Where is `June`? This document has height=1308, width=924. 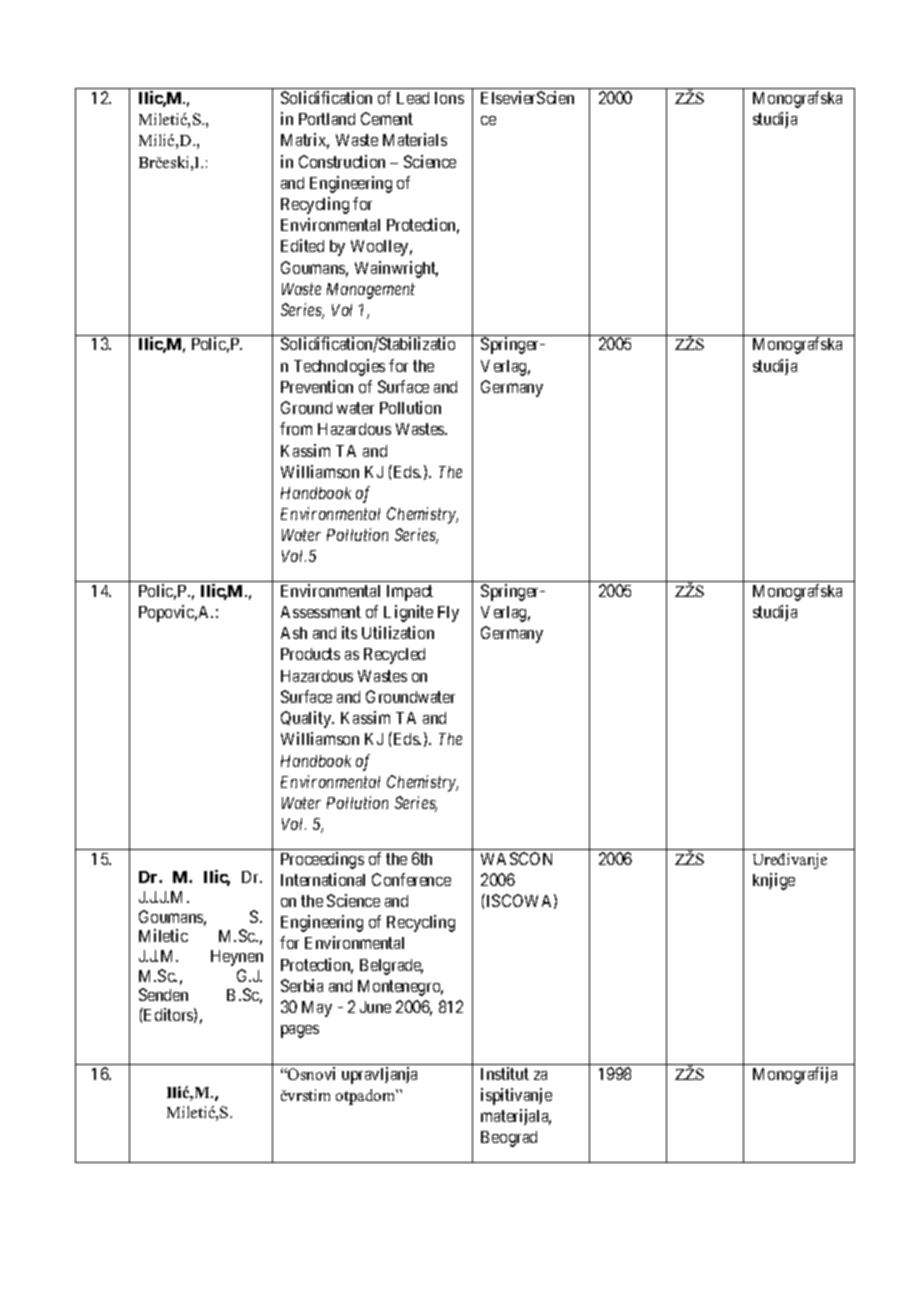 June is located at coordinates (375, 1007).
